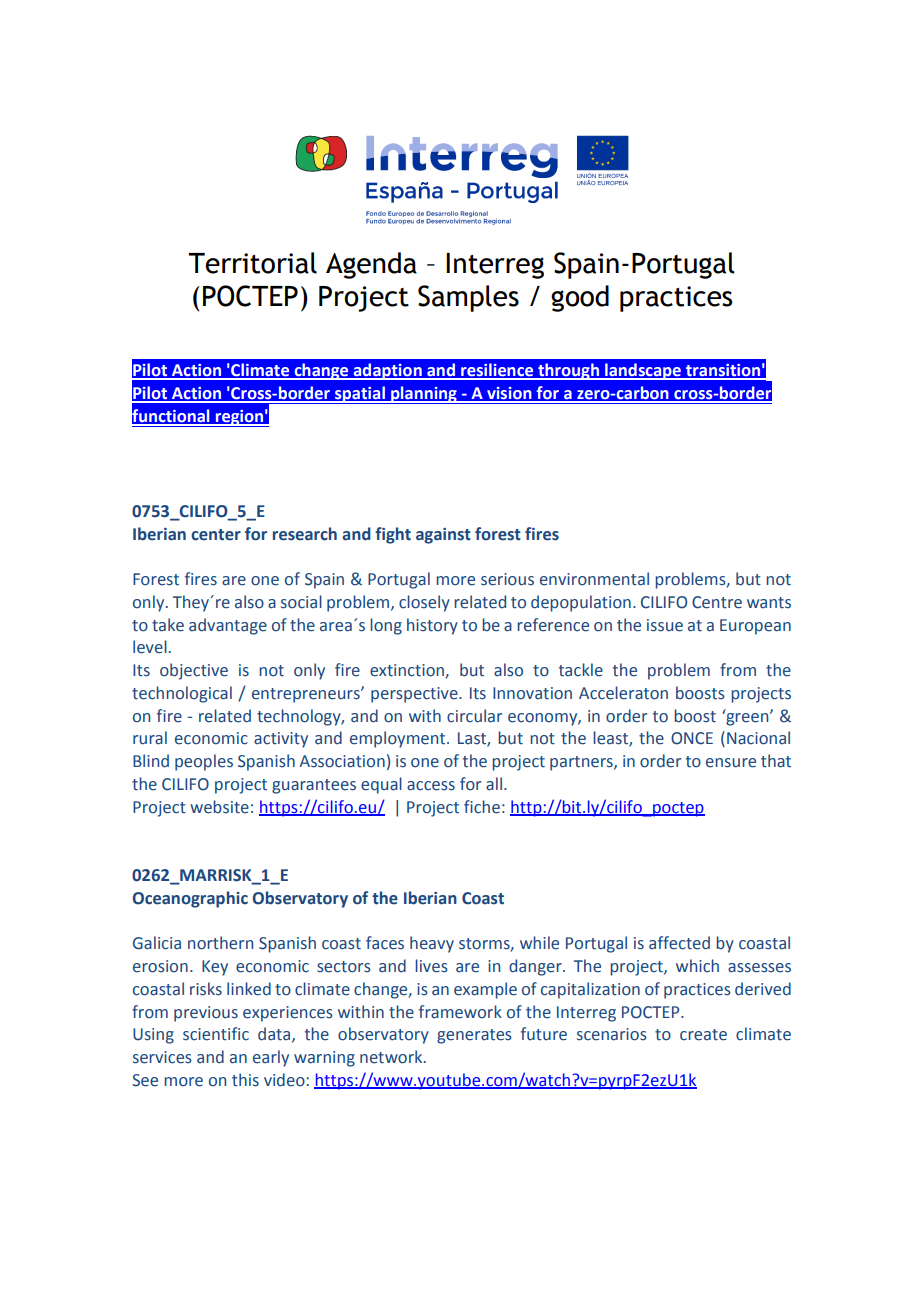 The width and height of the page is (924, 1308). Describe the element at coordinates (580, 298) in the page. I see `good` at that location.
